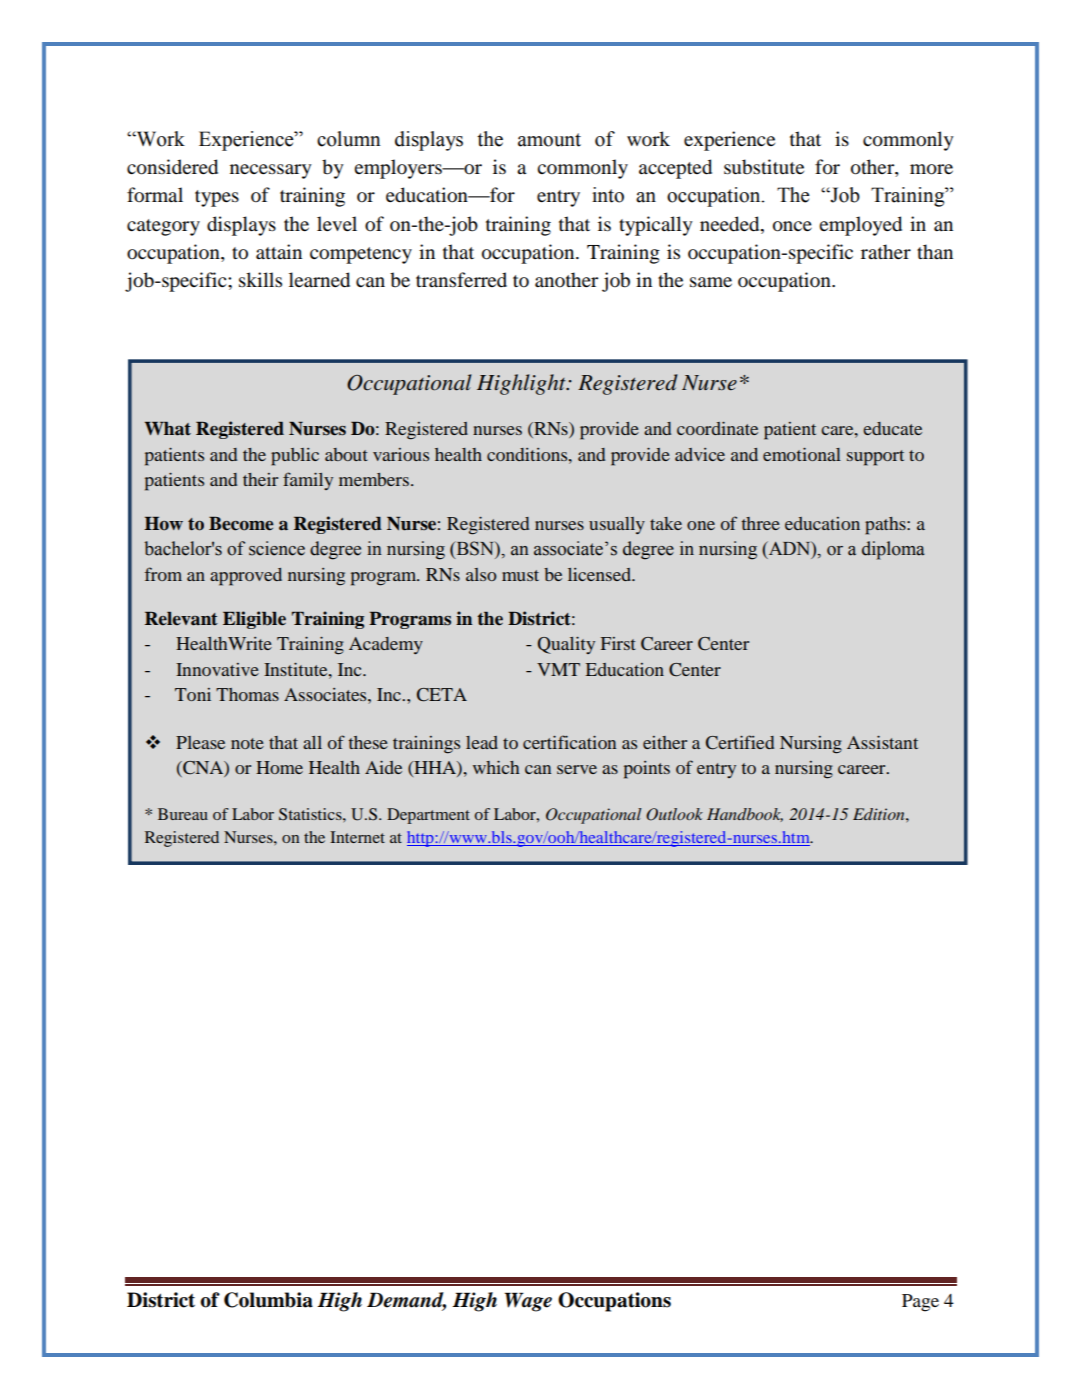  Describe the element at coordinates (882, 742) in the page. I see `Assistant` at that location.
